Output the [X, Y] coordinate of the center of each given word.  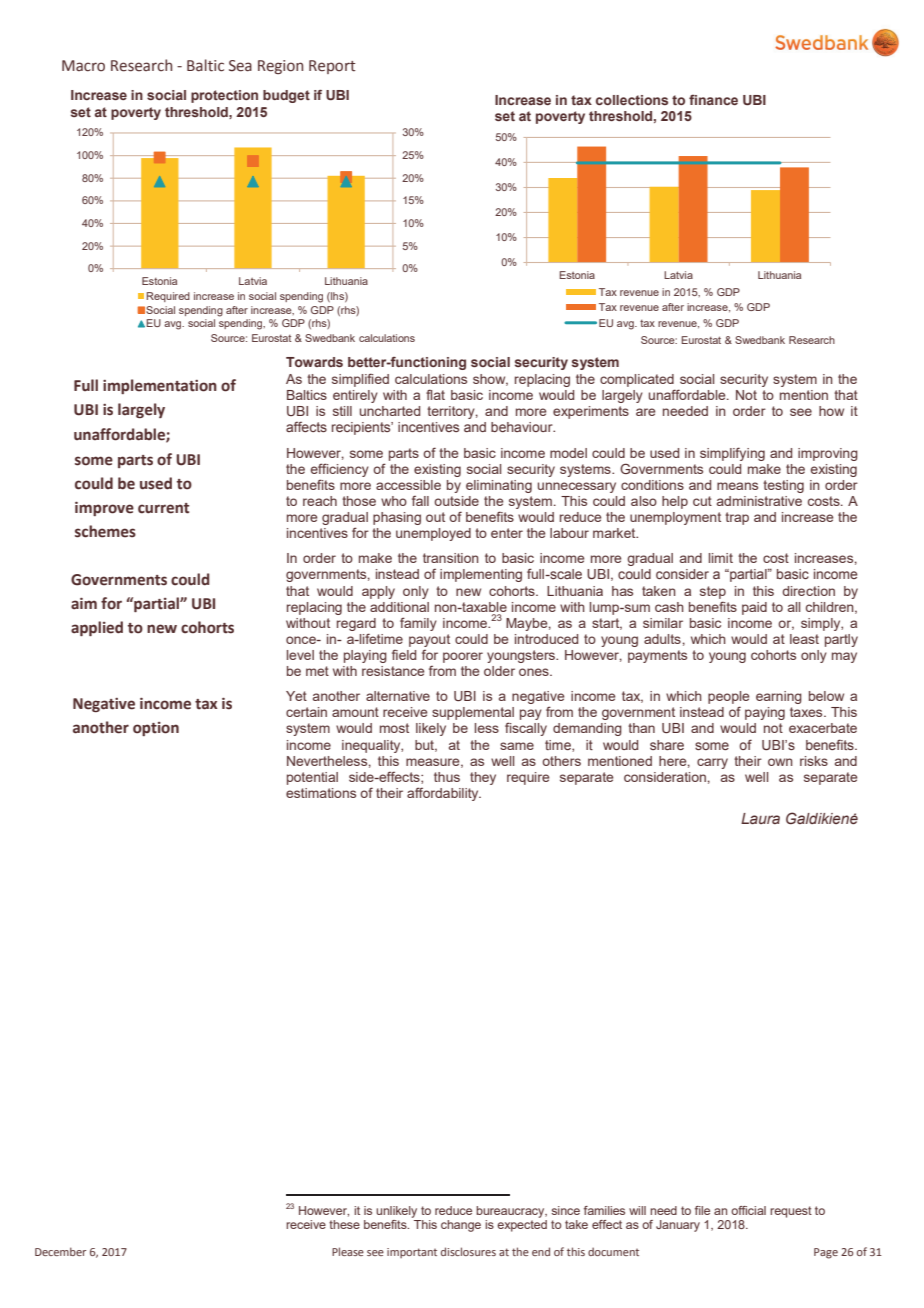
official [748, 1210]
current [163, 508]
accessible [408, 485]
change [461, 1226]
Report [332, 67]
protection [224, 96]
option [156, 729]
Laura [760, 818]
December [60, 1251]
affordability [444, 794]
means [737, 486]
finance [713, 99]
